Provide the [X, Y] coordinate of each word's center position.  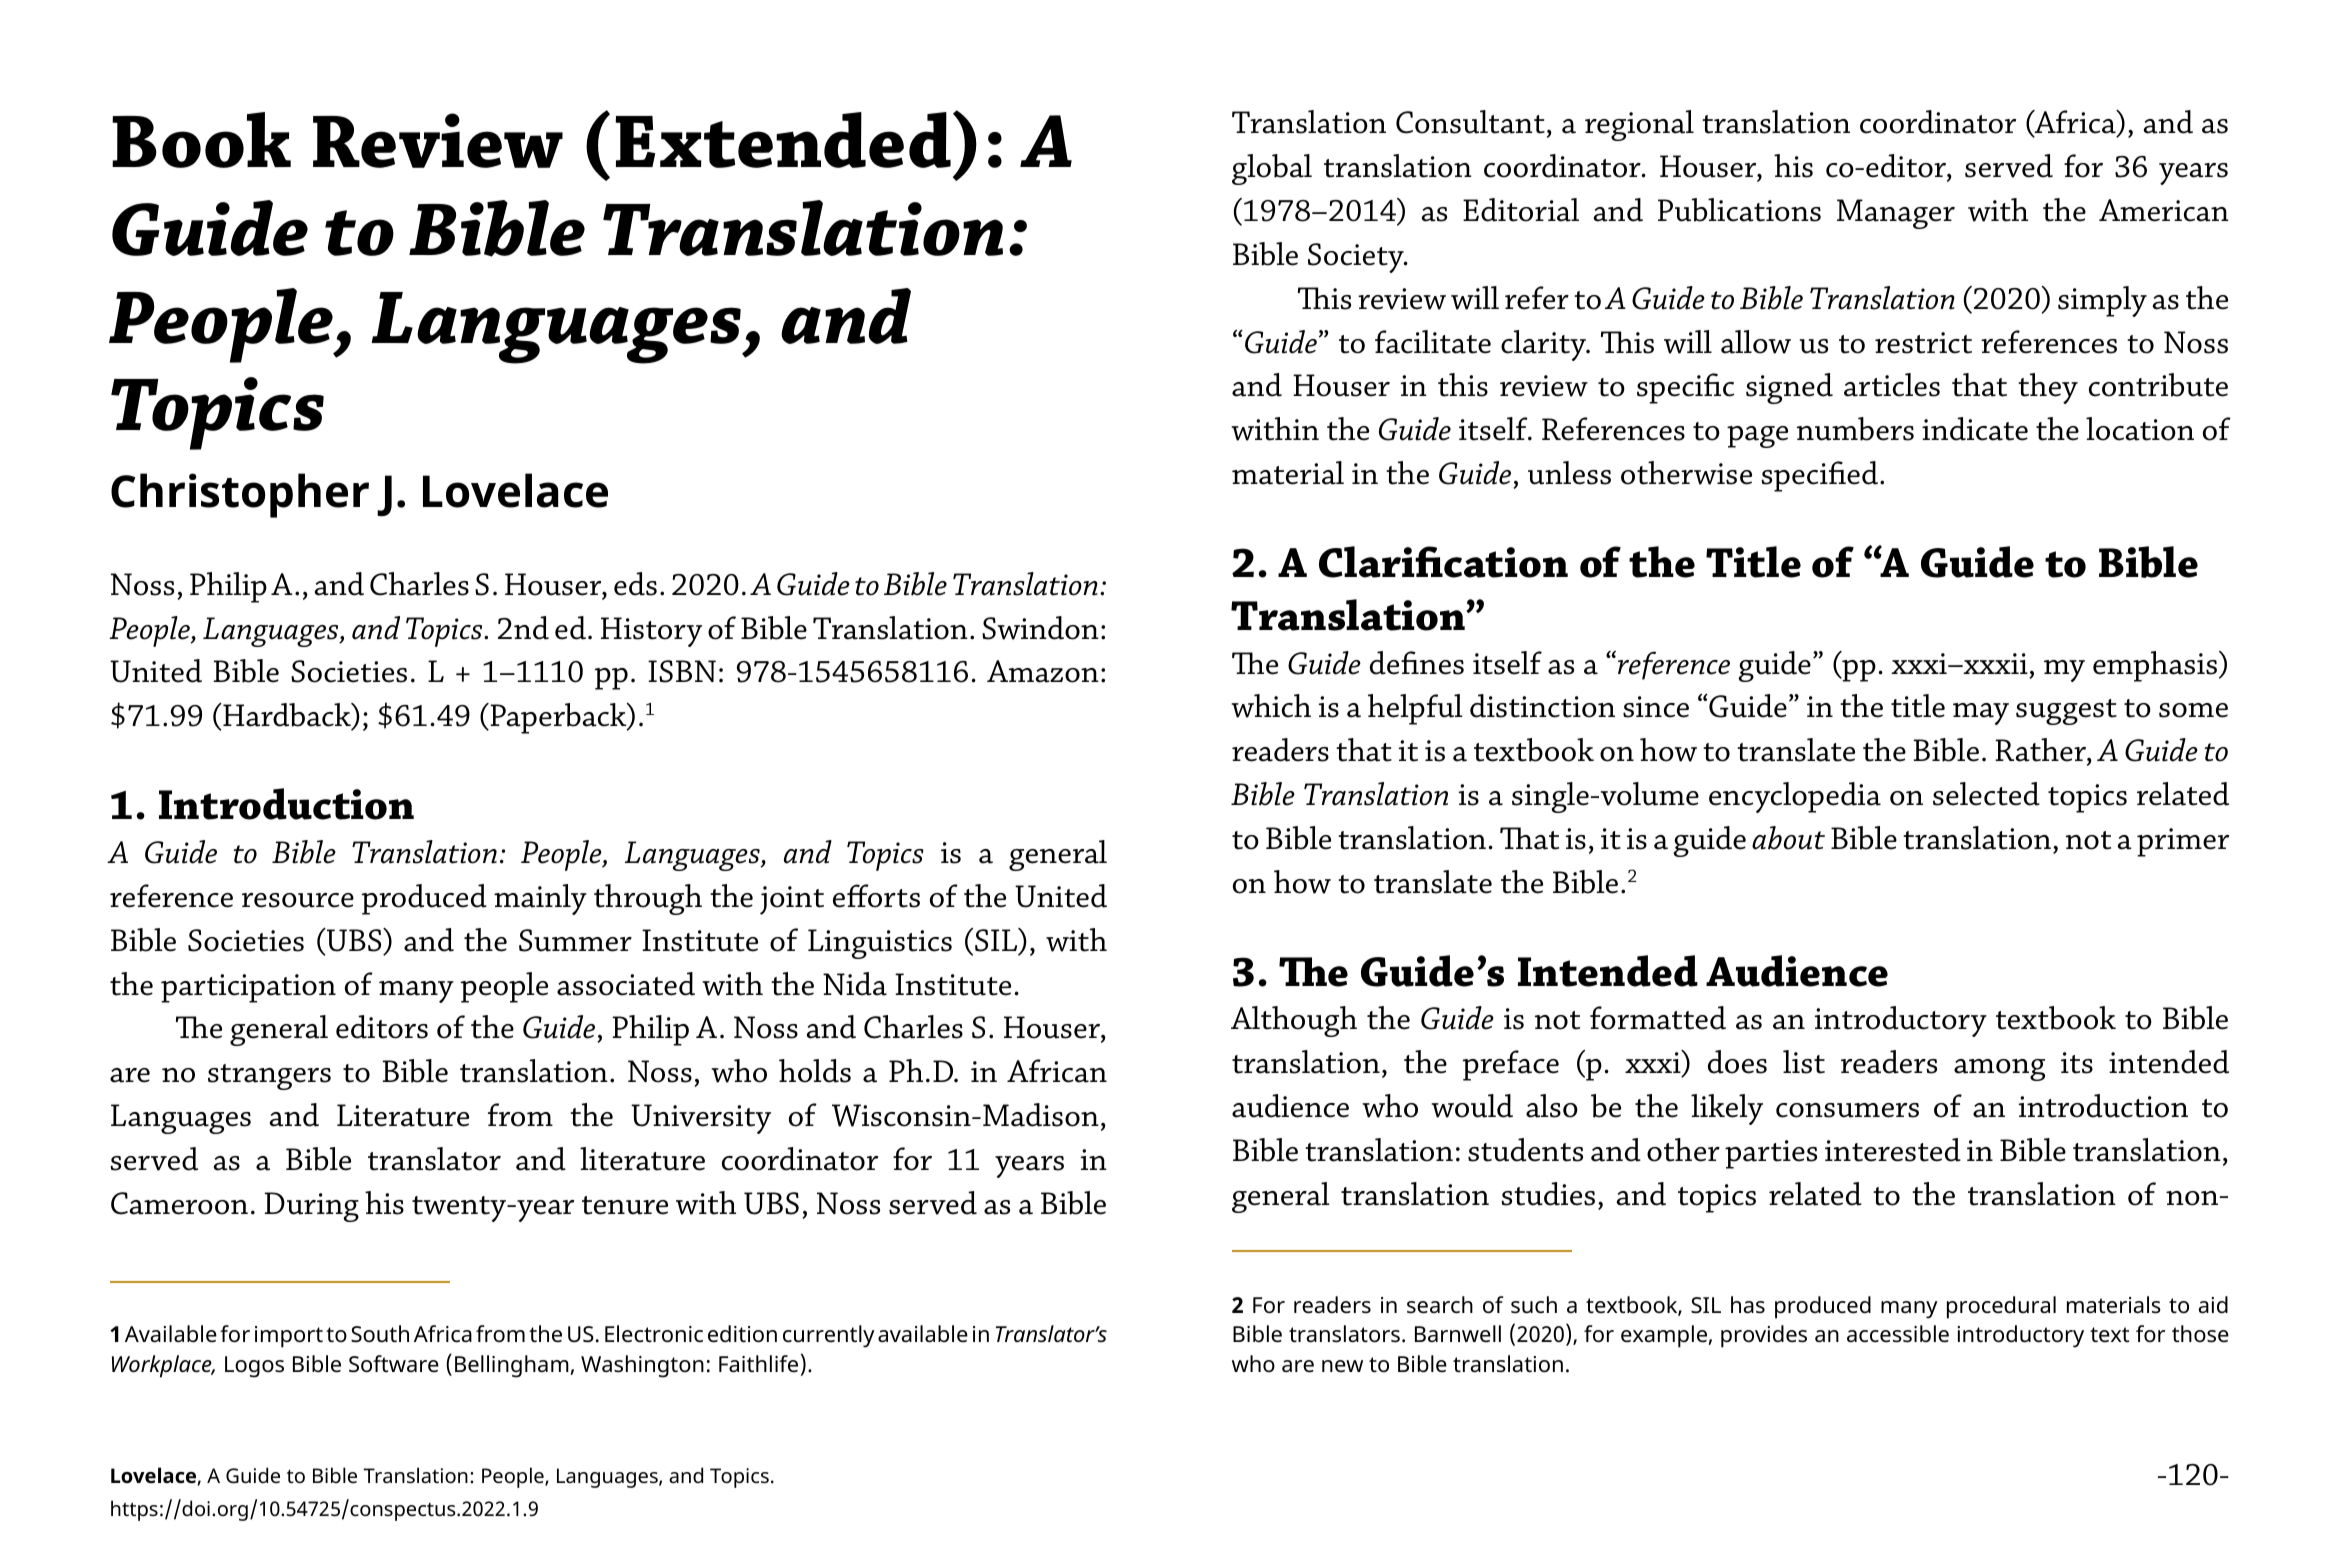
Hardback [287, 716]
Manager [1896, 214]
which [1271, 706]
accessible [1898, 1334]
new [1342, 1366]
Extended [783, 140]
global [1272, 169]
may [1981, 714]
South [380, 1334]
